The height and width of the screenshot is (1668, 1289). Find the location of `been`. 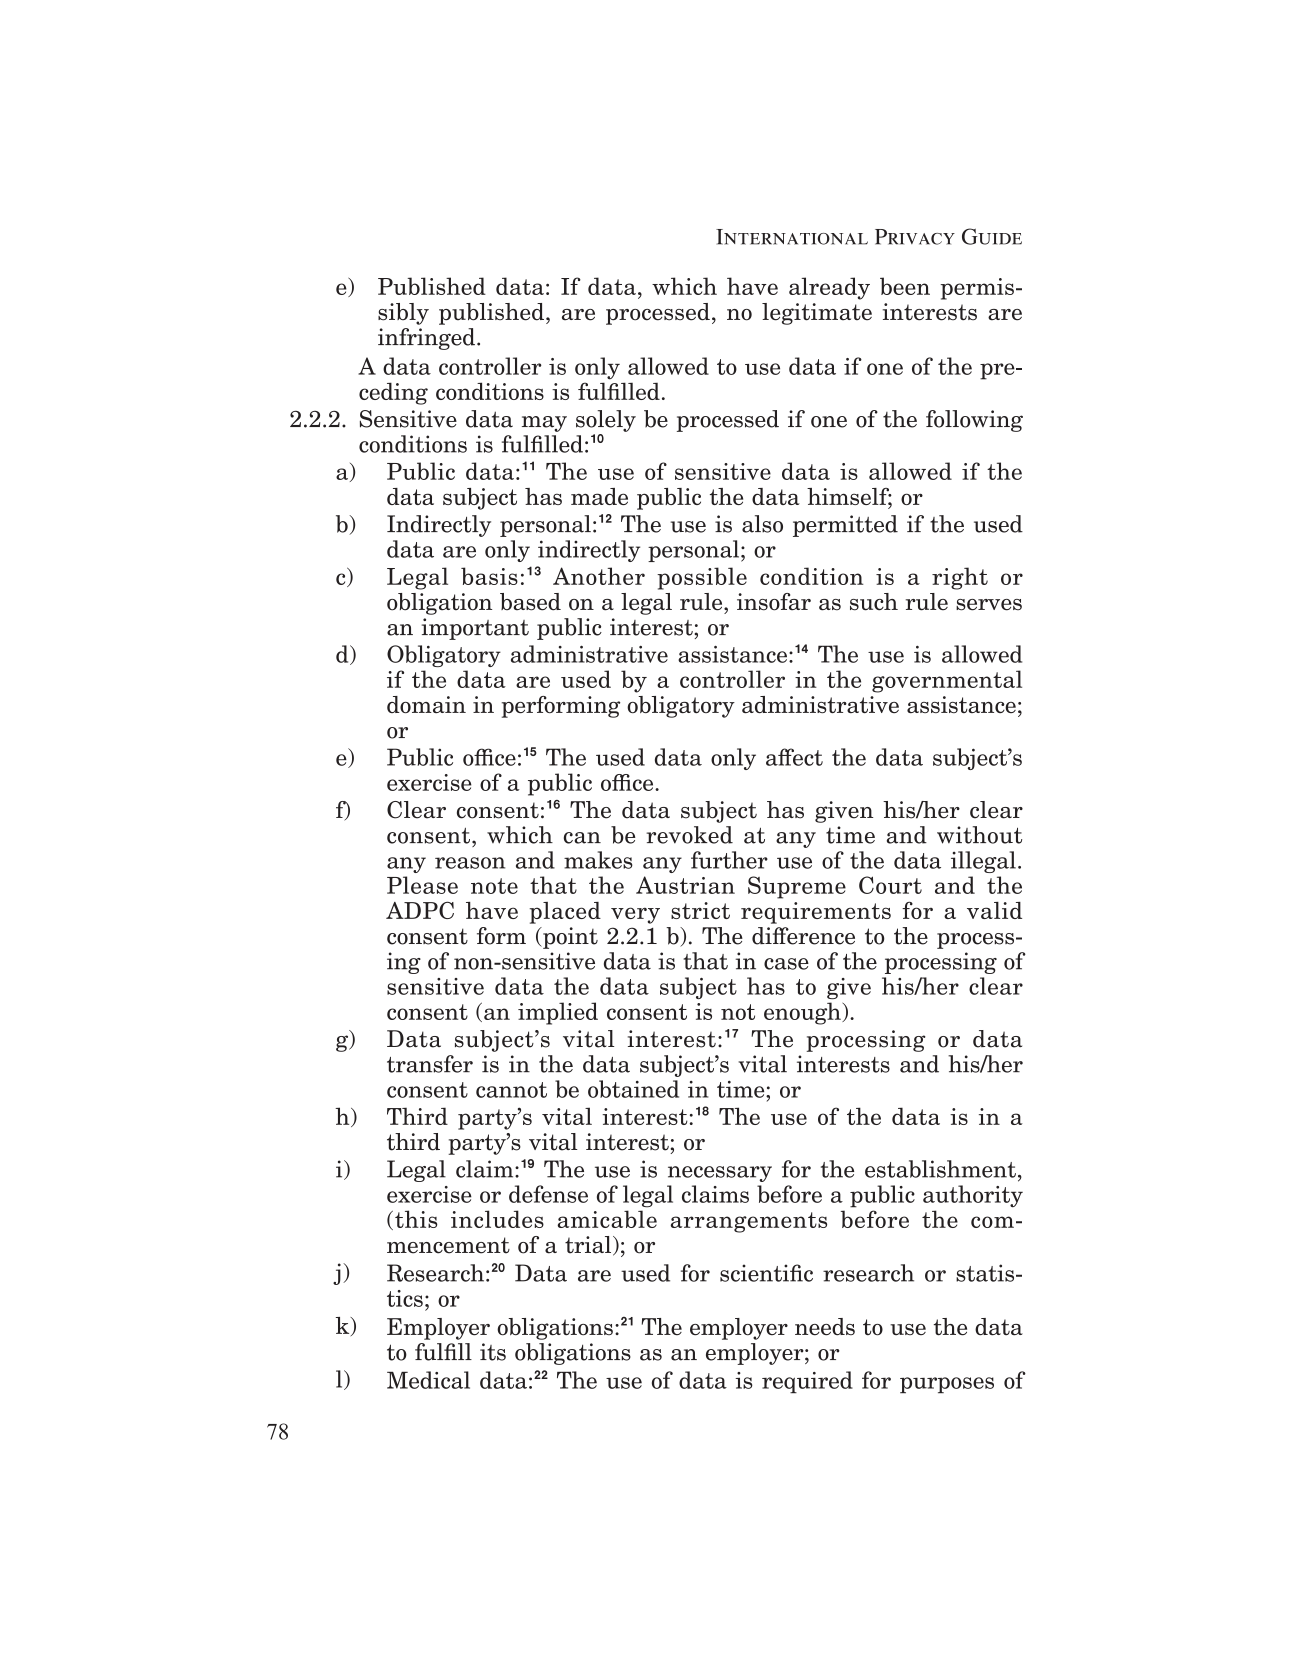

been is located at coordinates (905, 286).
